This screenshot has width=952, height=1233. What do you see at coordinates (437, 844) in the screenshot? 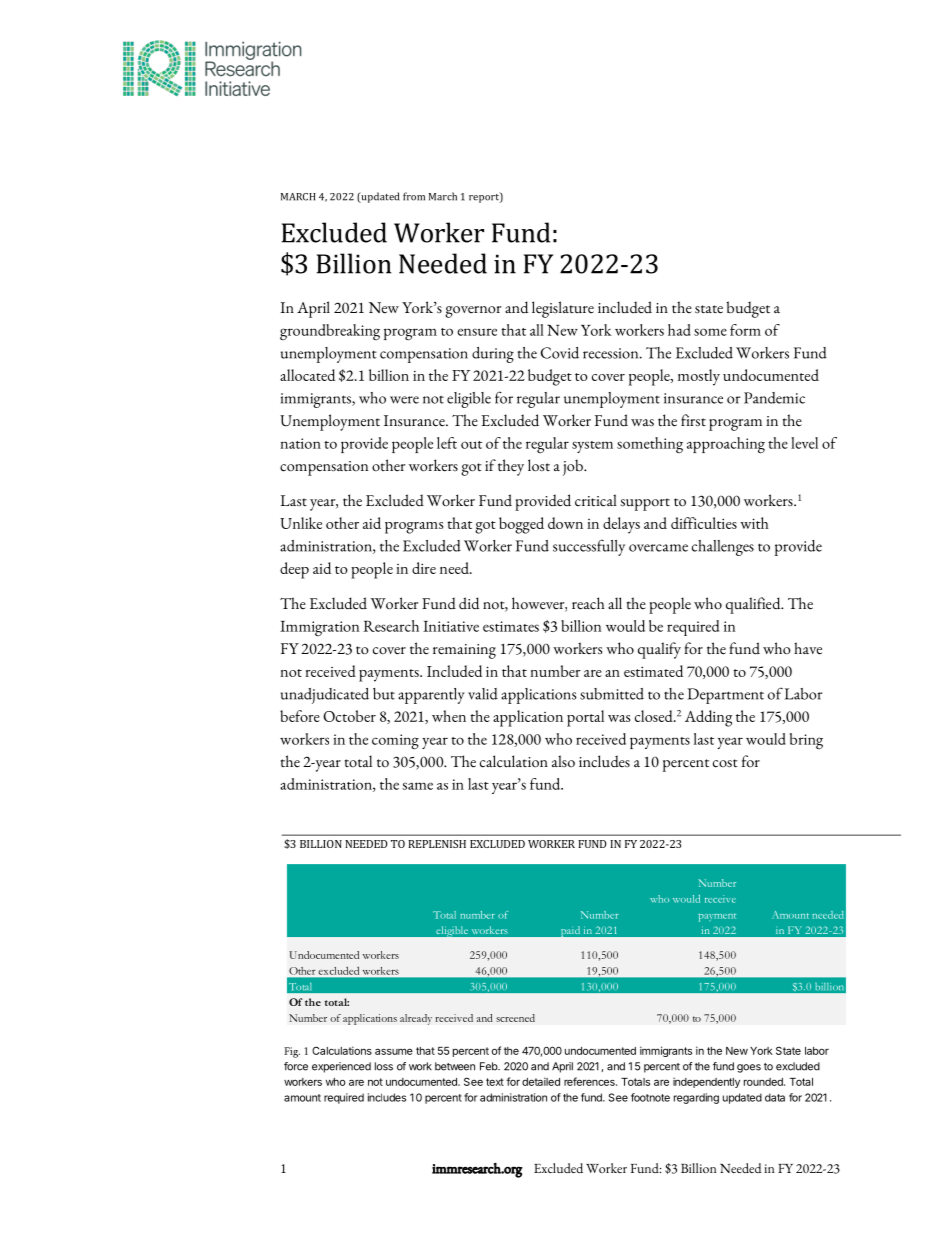
I see `REPLENISH` at bounding box center [437, 844].
